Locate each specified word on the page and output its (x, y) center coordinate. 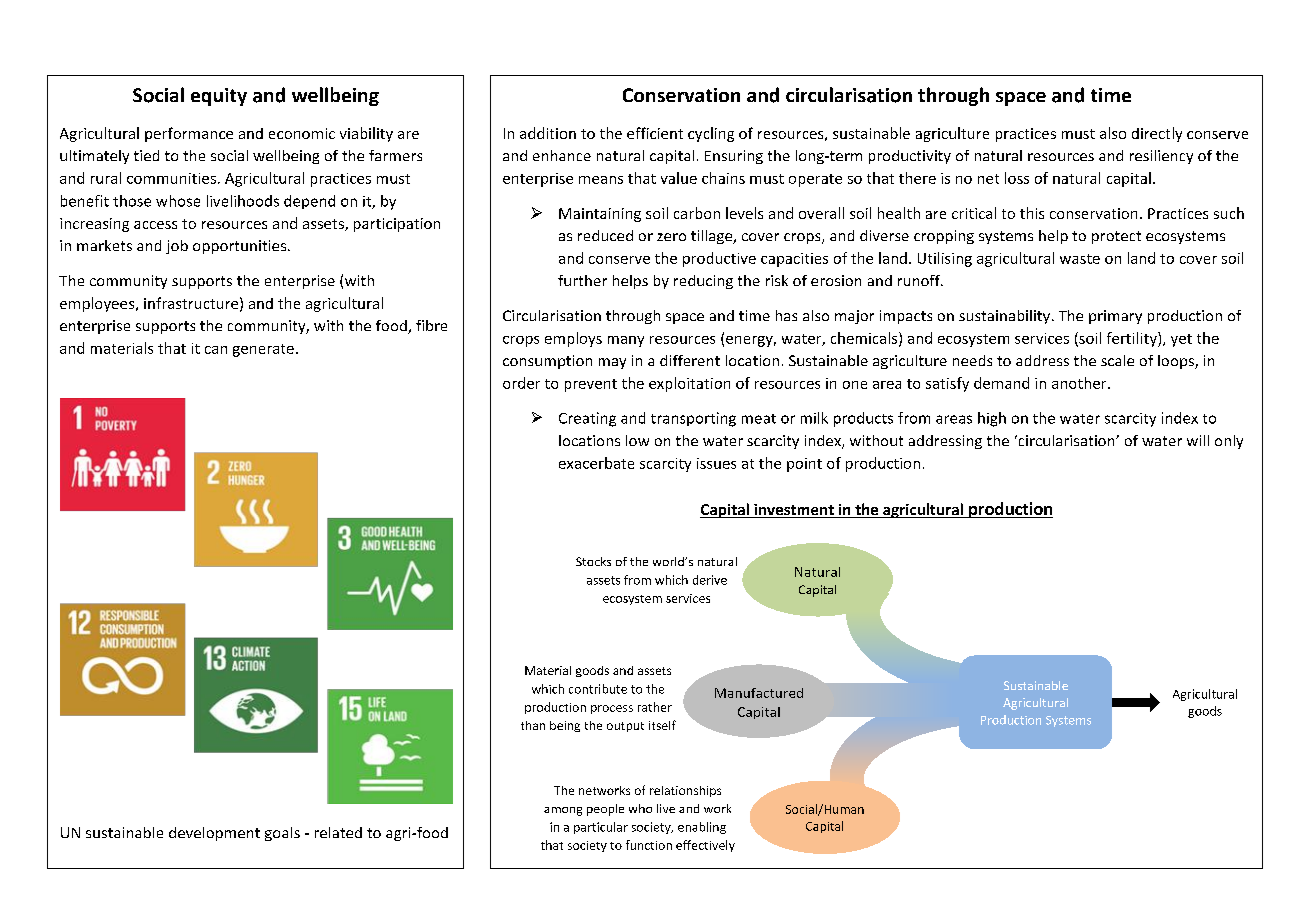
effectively (705, 846)
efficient (655, 133)
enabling (702, 828)
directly (1157, 134)
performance (189, 134)
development (214, 834)
